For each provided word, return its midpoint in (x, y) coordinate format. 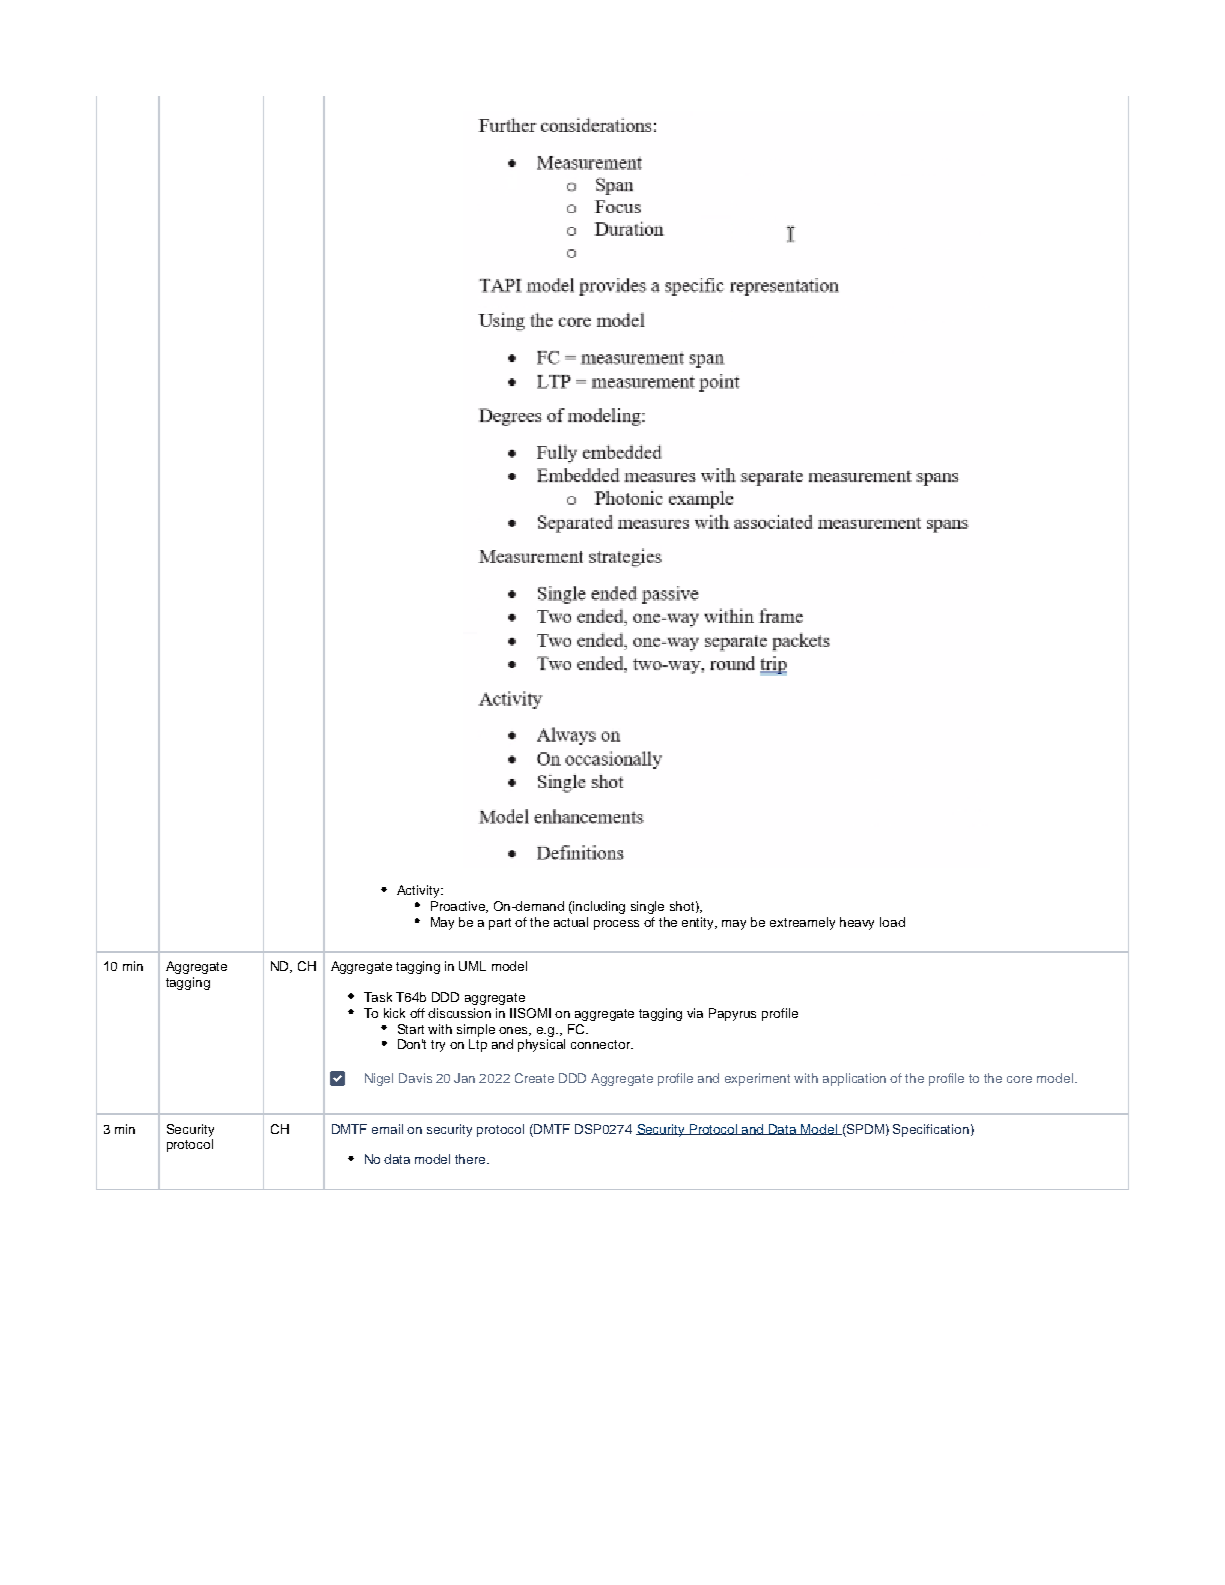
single (647, 907)
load (892, 922)
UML (472, 966)
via (695, 1013)
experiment (757, 1079)
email (387, 1129)
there (471, 1159)
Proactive (459, 907)
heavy (857, 923)
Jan (464, 1078)
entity (699, 923)
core (1019, 1079)
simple (476, 1030)
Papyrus (732, 1014)
